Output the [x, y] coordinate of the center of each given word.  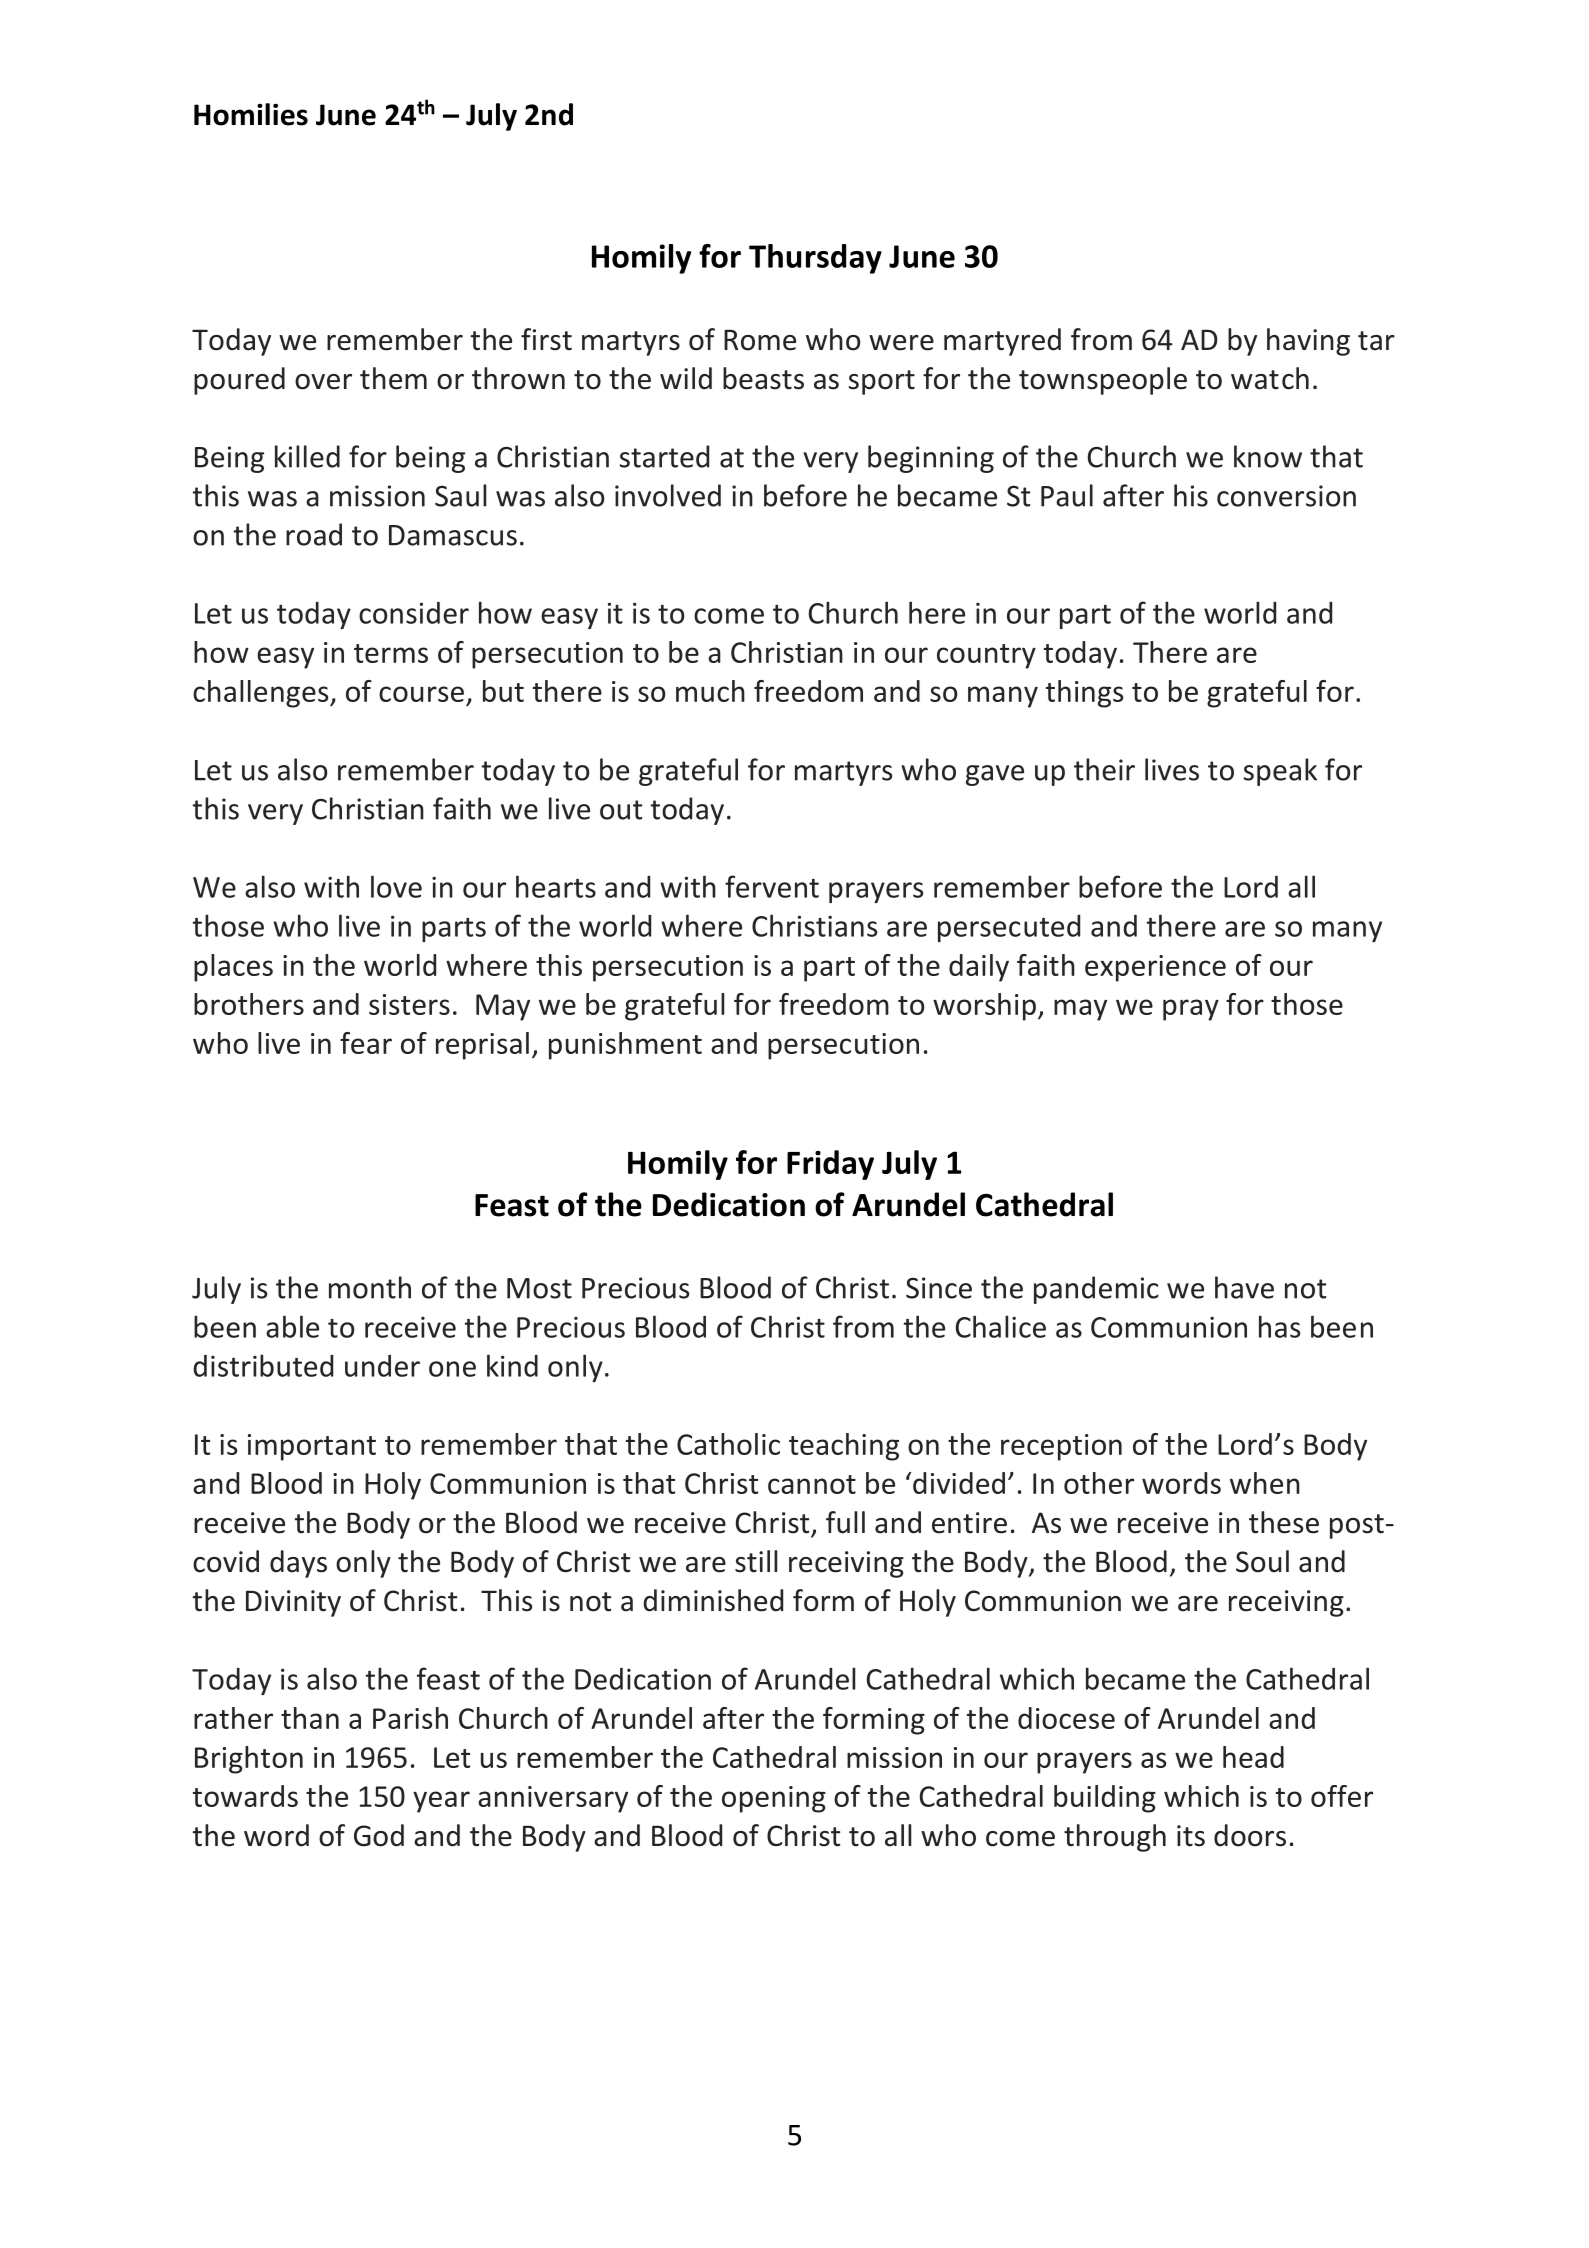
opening [774, 1799]
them [393, 378]
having [1308, 342]
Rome [760, 340]
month [370, 1287]
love [396, 886]
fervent [772, 886]
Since [939, 1288]
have [1244, 1287]
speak [1280, 772]
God [379, 1835]
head [1253, 1757]
